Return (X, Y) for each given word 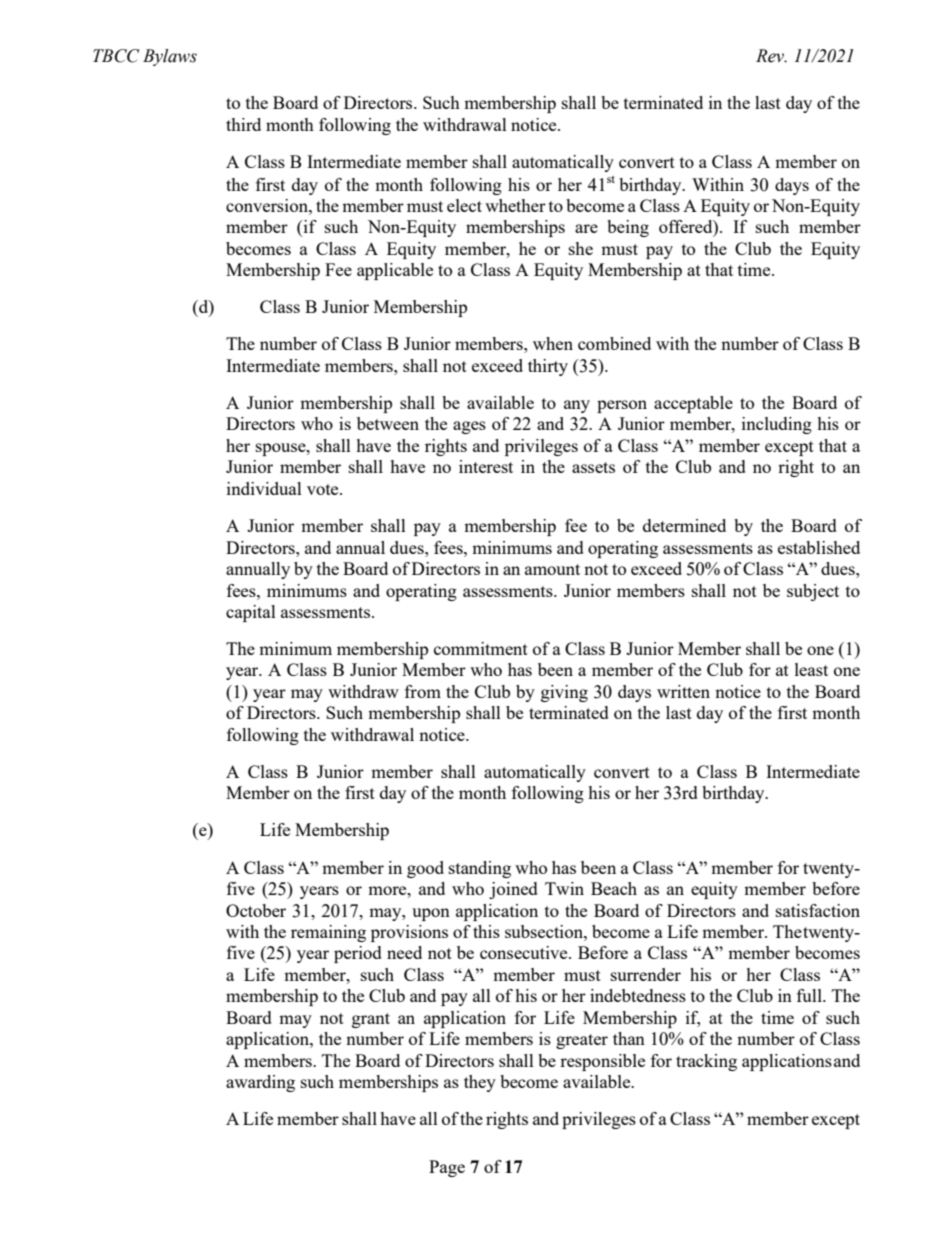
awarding (260, 1083)
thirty (548, 367)
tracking (706, 1062)
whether (515, 205)
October (256, 910)
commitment (481, 648)
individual (264, 488)
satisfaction (818, 910)
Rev (771, 56)
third (243, 124)
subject (813, 592)
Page (447, 1168)
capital (251, 613)
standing (480, 869)
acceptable (693, 404)
